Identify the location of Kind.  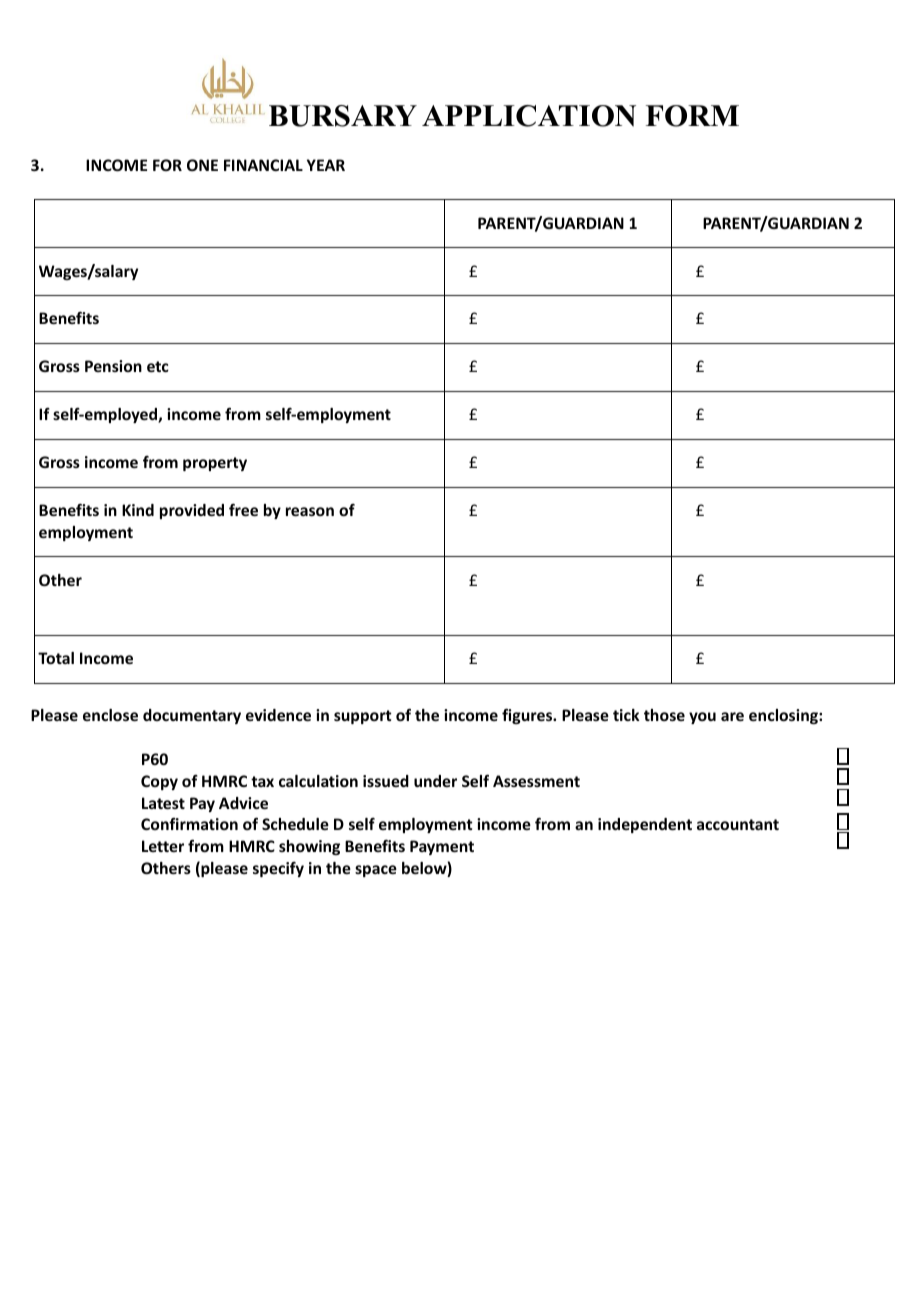
(138, 510).
